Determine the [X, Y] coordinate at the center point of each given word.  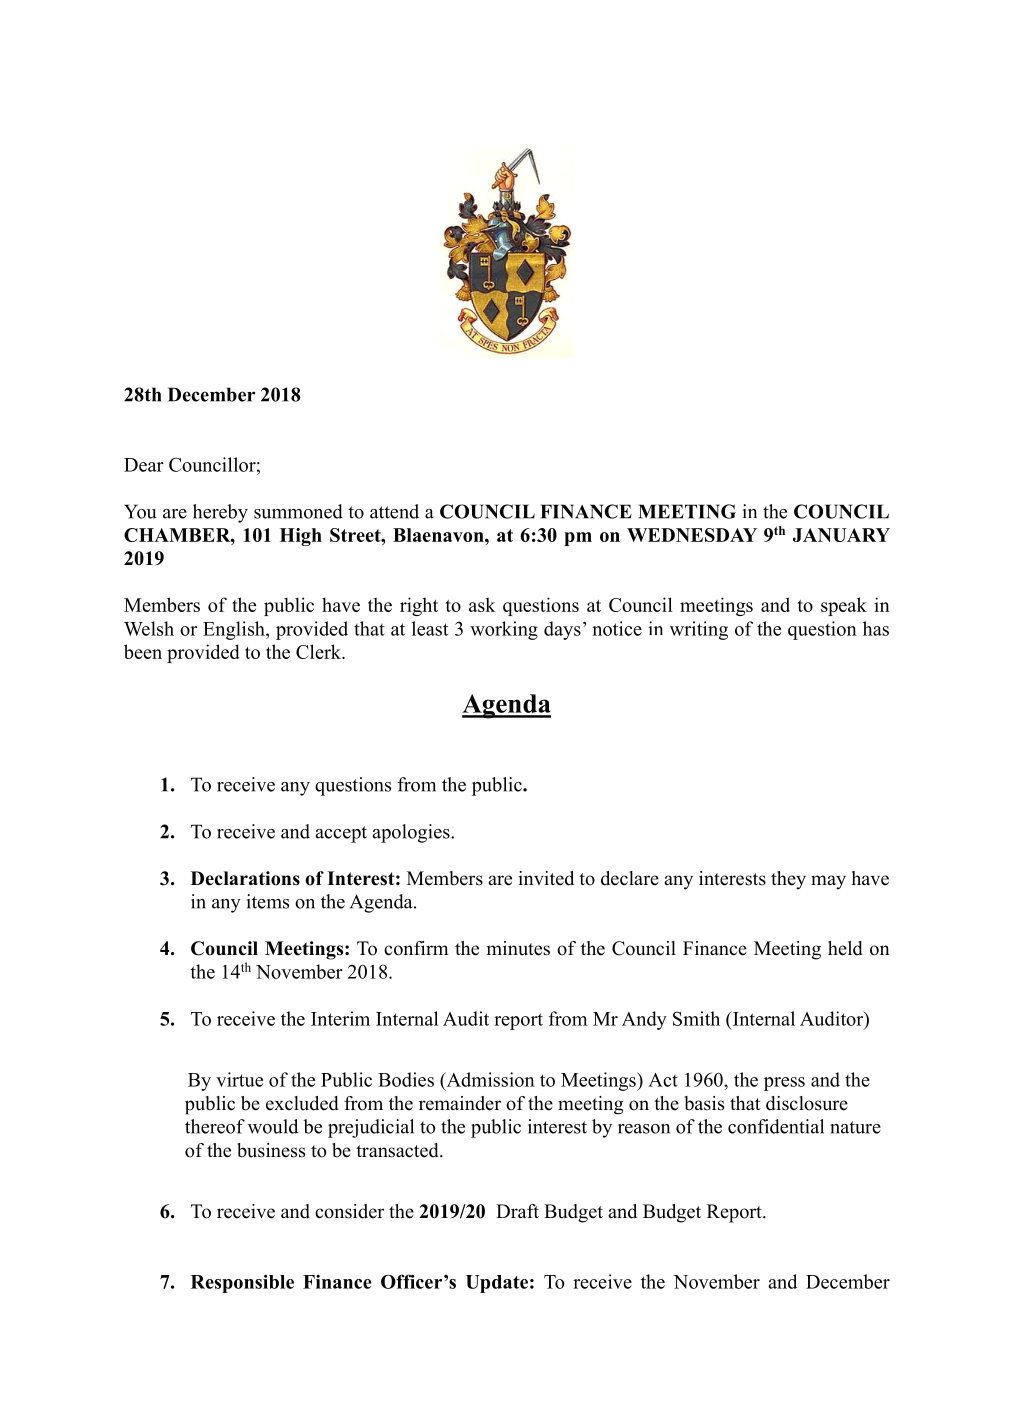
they [788, 880]
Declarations [245, 878]
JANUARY [841, 535]
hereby [220, 513]
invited [546, 878]
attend [394, 511]
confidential [776, 1126]
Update [497, 1284]
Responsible [242, 1283]
